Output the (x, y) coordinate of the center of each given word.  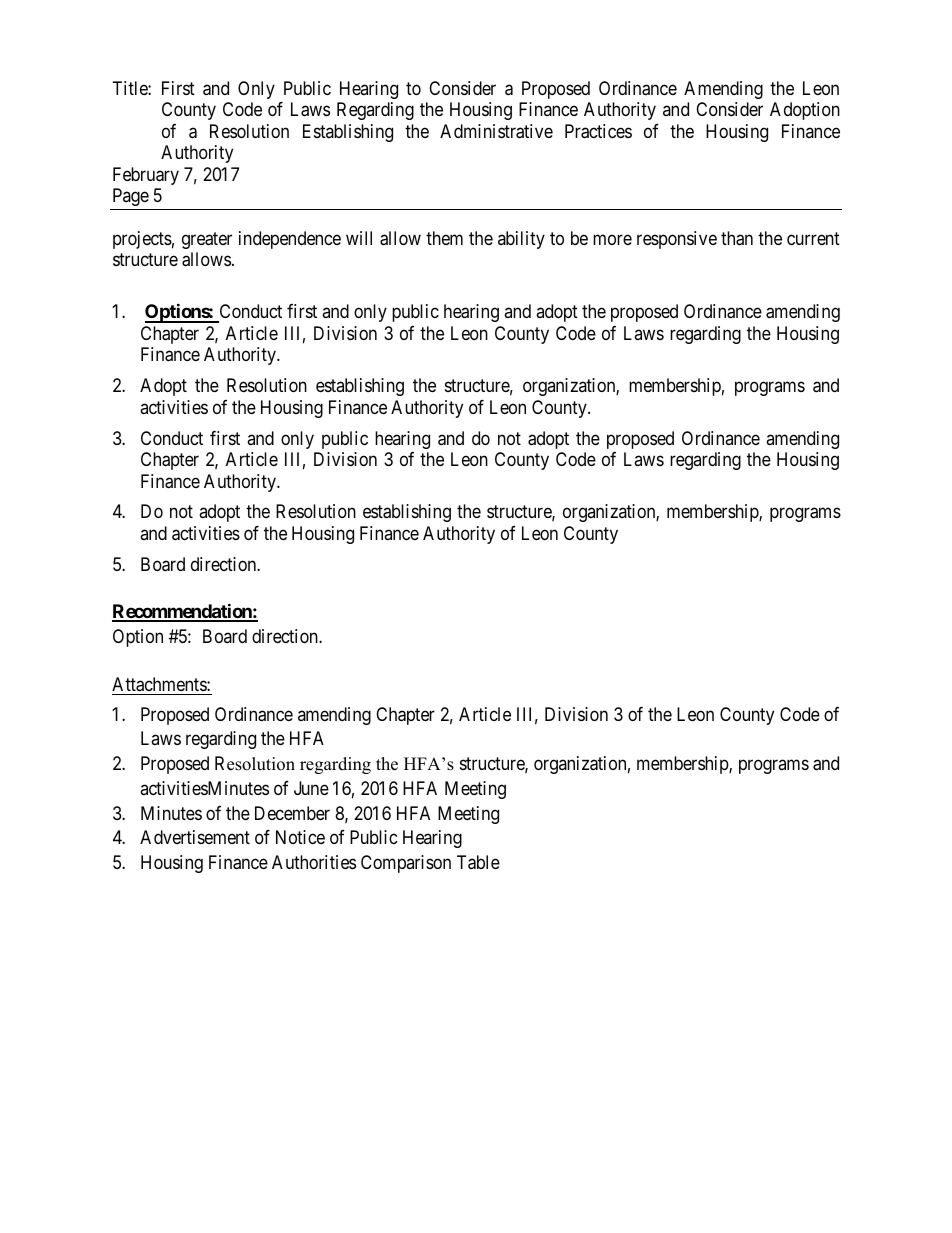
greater (207, 240)
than (737, 238)
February (146, 176)
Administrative (496, 131)
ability (521, 240)
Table (478, 862)
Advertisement (195, 837)
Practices (598, 131)
